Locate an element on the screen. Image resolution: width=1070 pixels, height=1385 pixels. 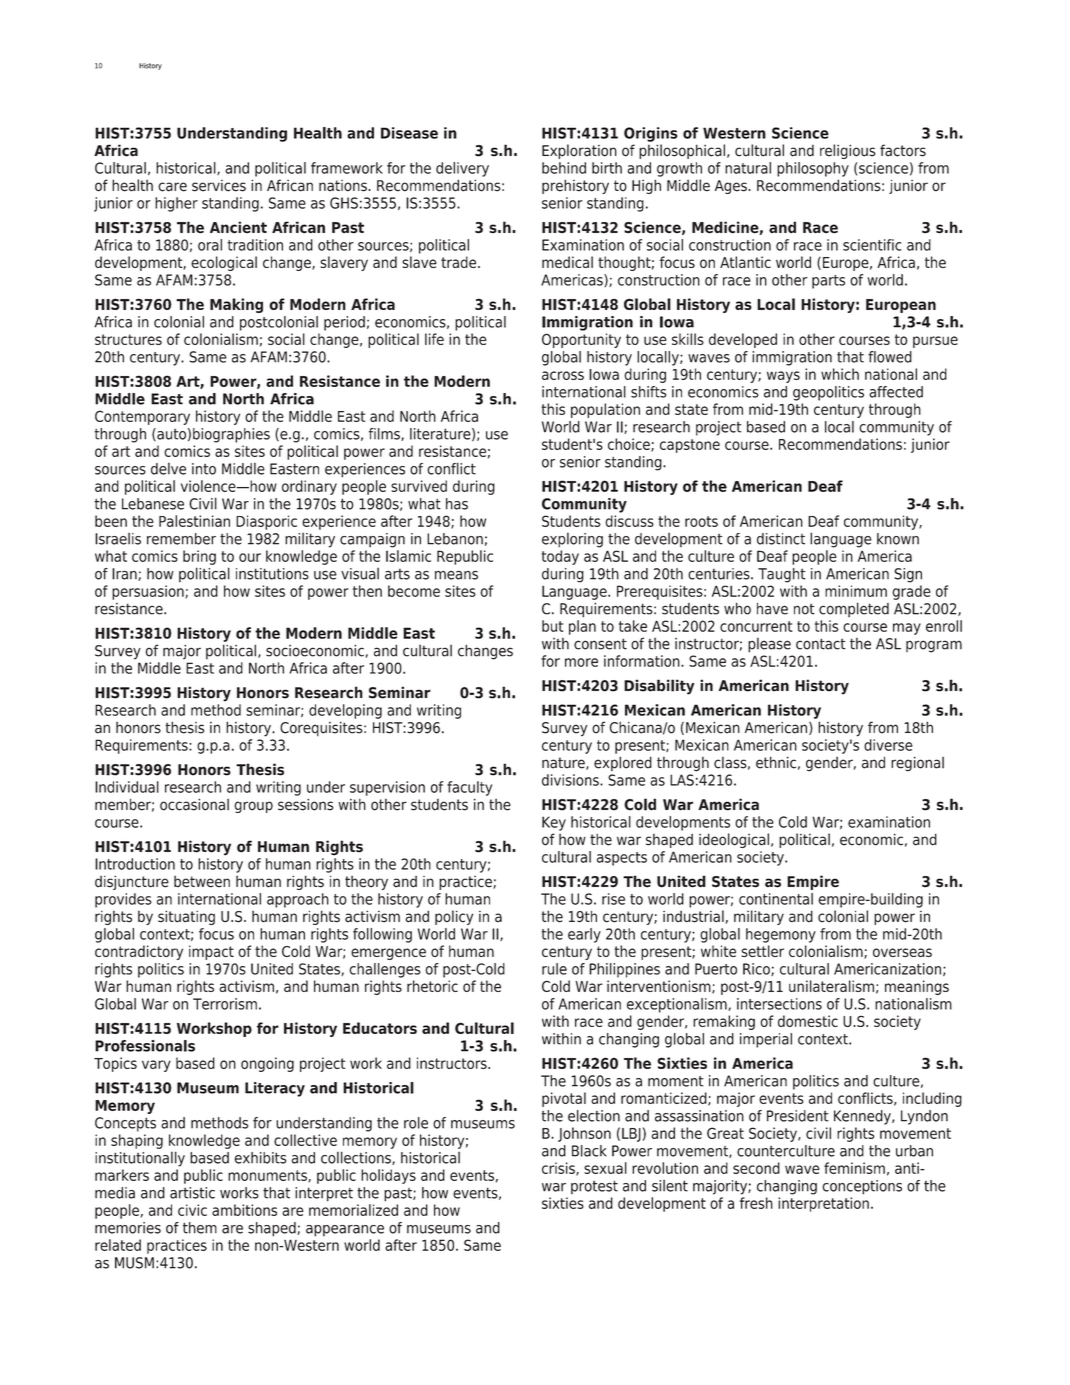
crisis is located at coordinates (559, 1169).
